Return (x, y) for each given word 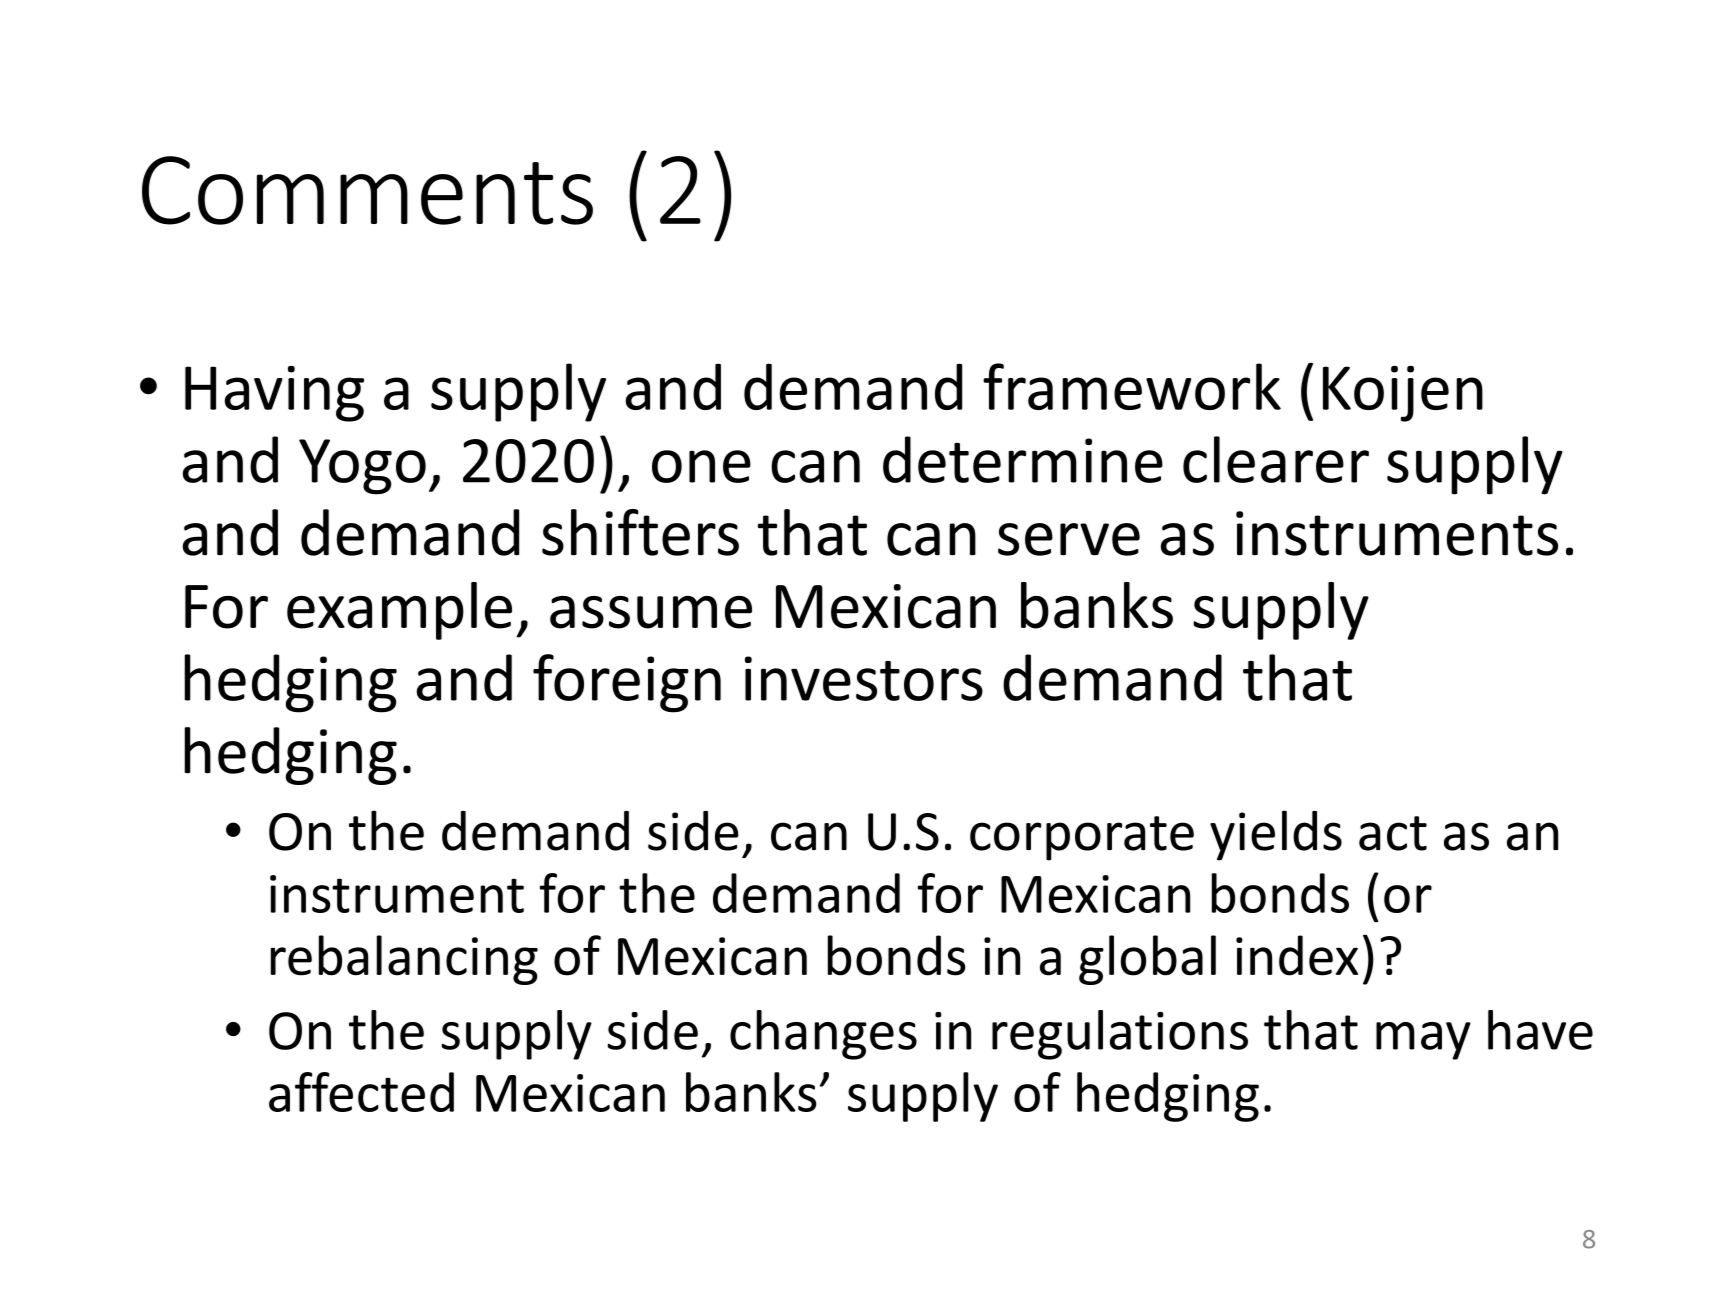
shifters (640, 532)
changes (823, 1035)
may (1423, 1041)
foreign (627, 683)
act (1393, 833)
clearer (1276, 459)
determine (1023, 459)
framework (1132, 386)
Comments (367, 190)
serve (1069, 539)
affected (361, 1092)
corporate (1082, 838)
